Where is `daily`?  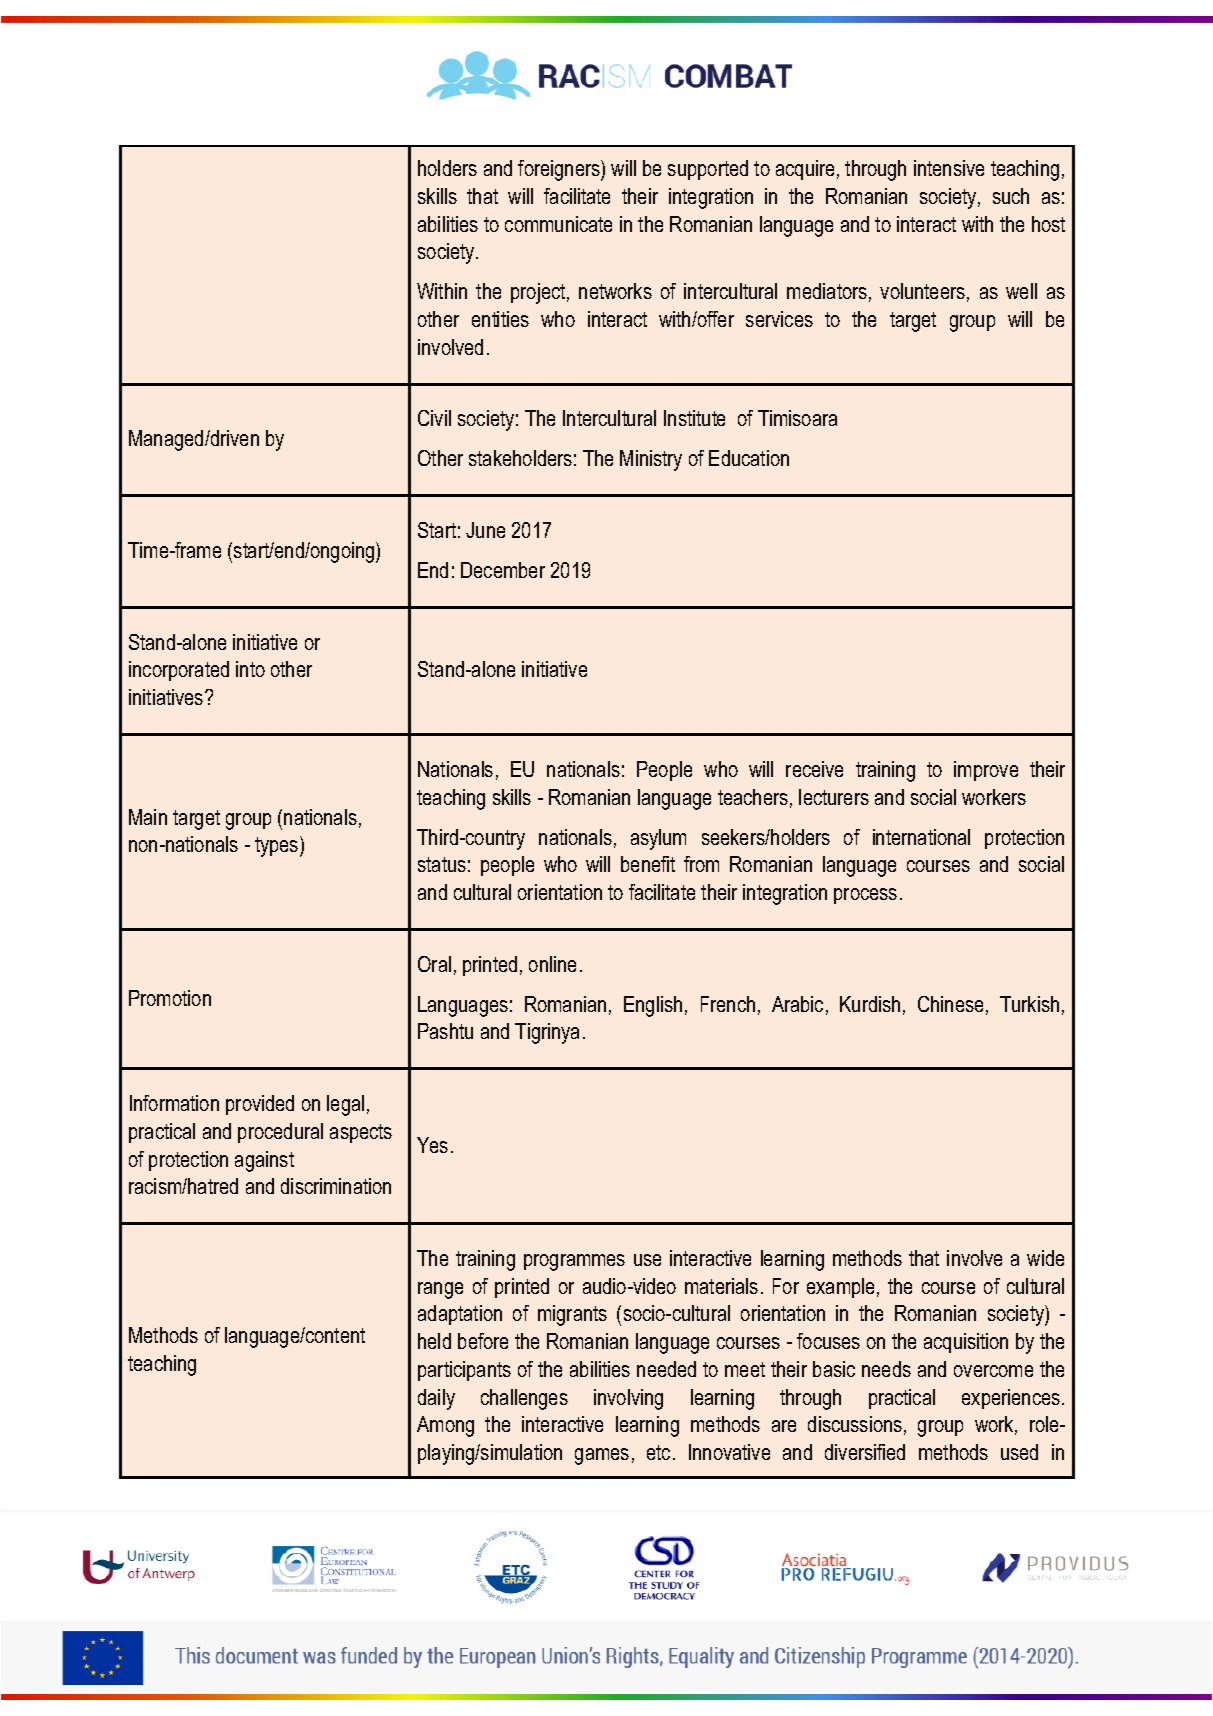 daily is located at coordinates (436, 1399).
